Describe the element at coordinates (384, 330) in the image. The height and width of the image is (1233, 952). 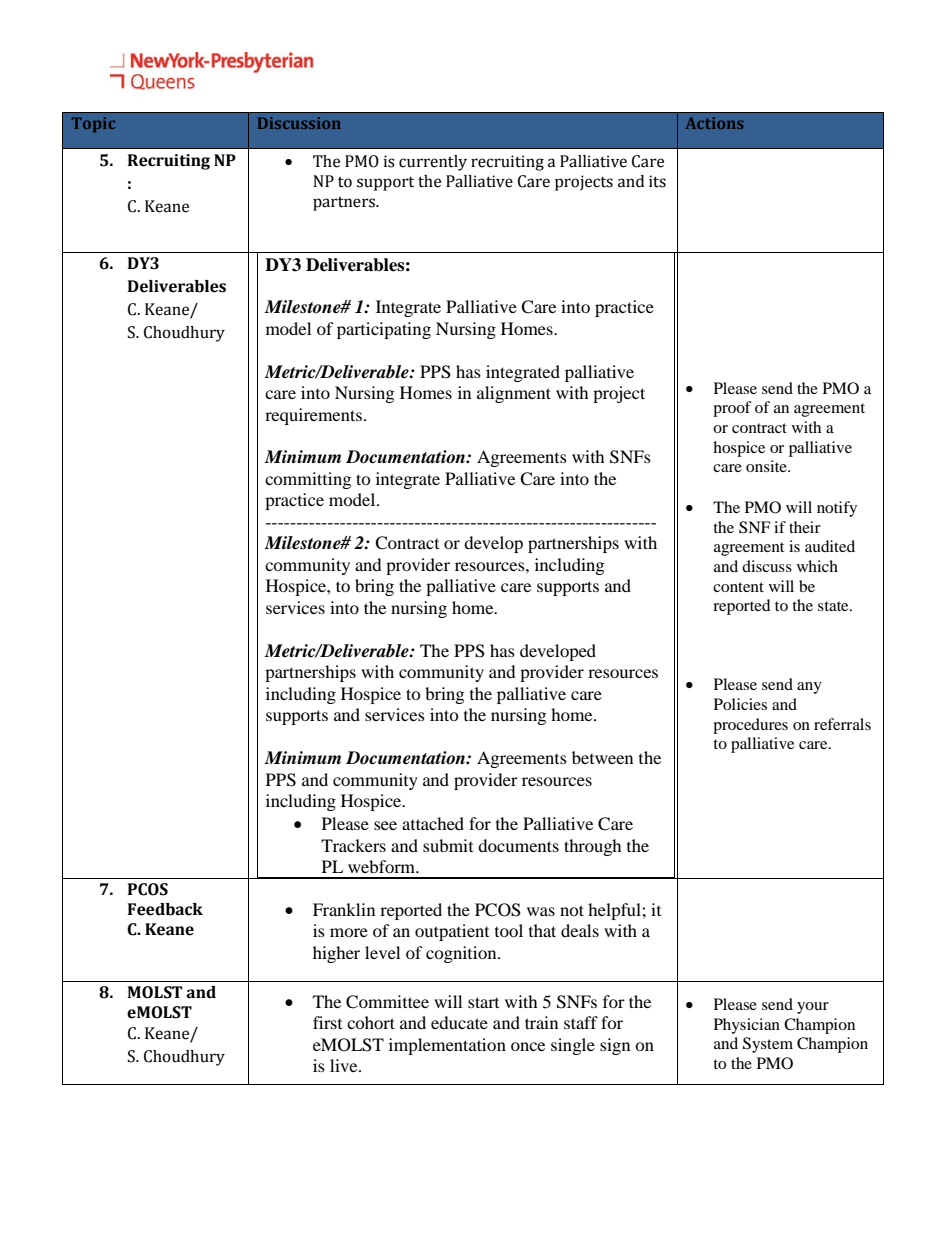
I see `participating` at that location.
